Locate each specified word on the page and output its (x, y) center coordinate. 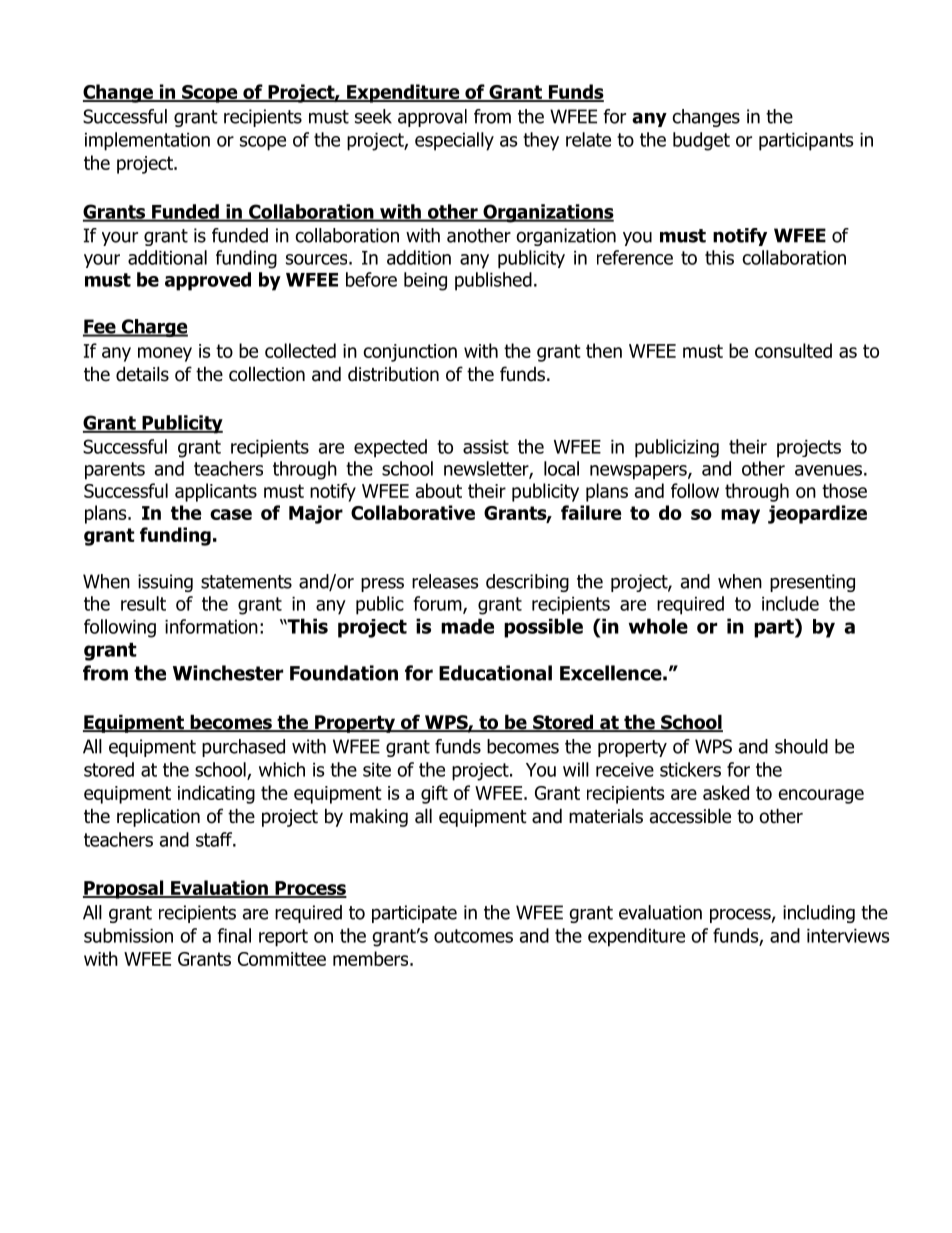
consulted (793, 350)
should (801, 746)
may (740, 516)
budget (701, 141)
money (165, 354)
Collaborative (413, 512)
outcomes (473, 936)
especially (454, 141)
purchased (243, 748)
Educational (495, 673)
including (819, 914)
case (231, 514)
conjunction (410, 353)
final (234, 935)
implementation (147, 141)
